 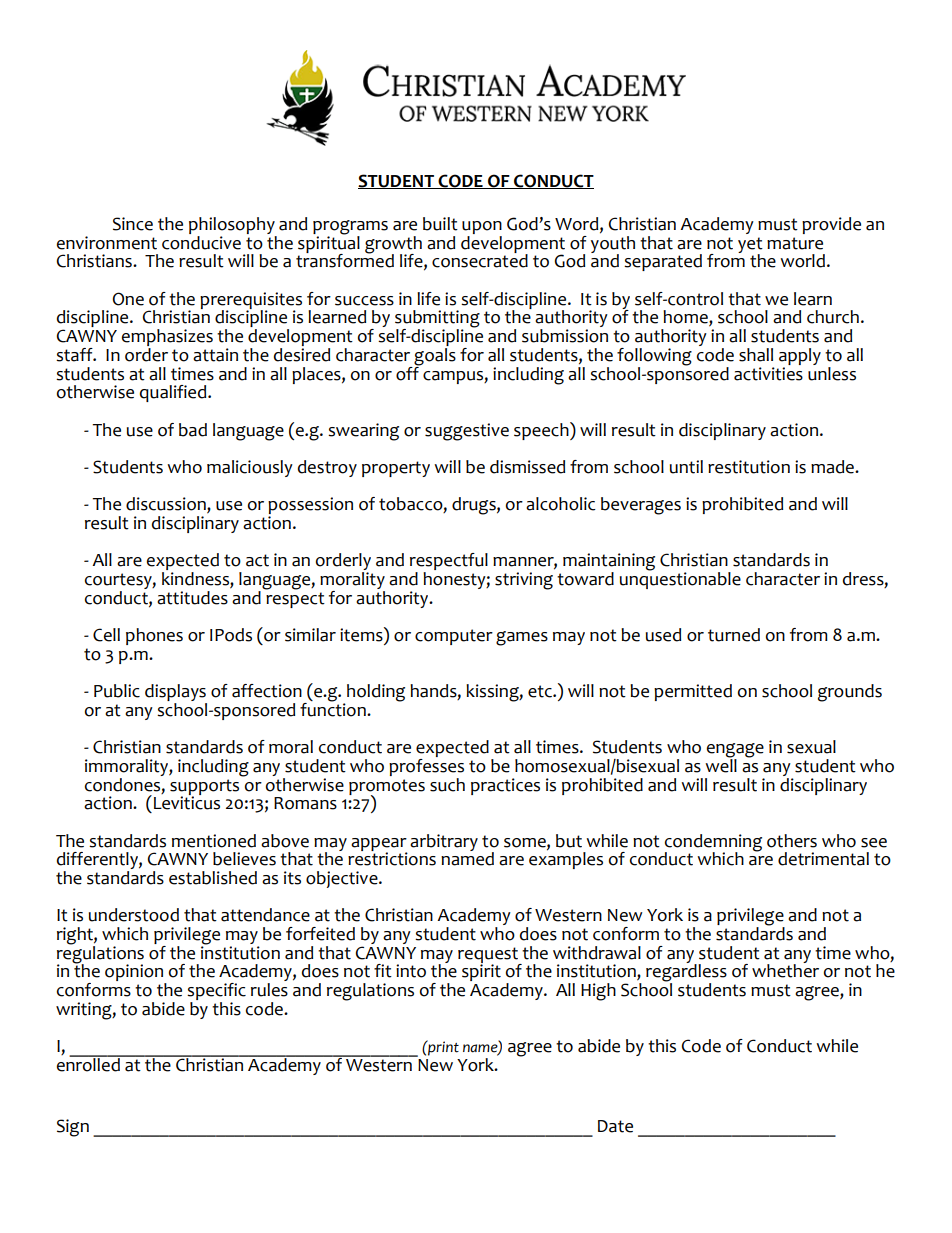 What do you see at coordinates (850, 693) in the screenshot?
I see `grounds` at bounding box center [850, 693].
